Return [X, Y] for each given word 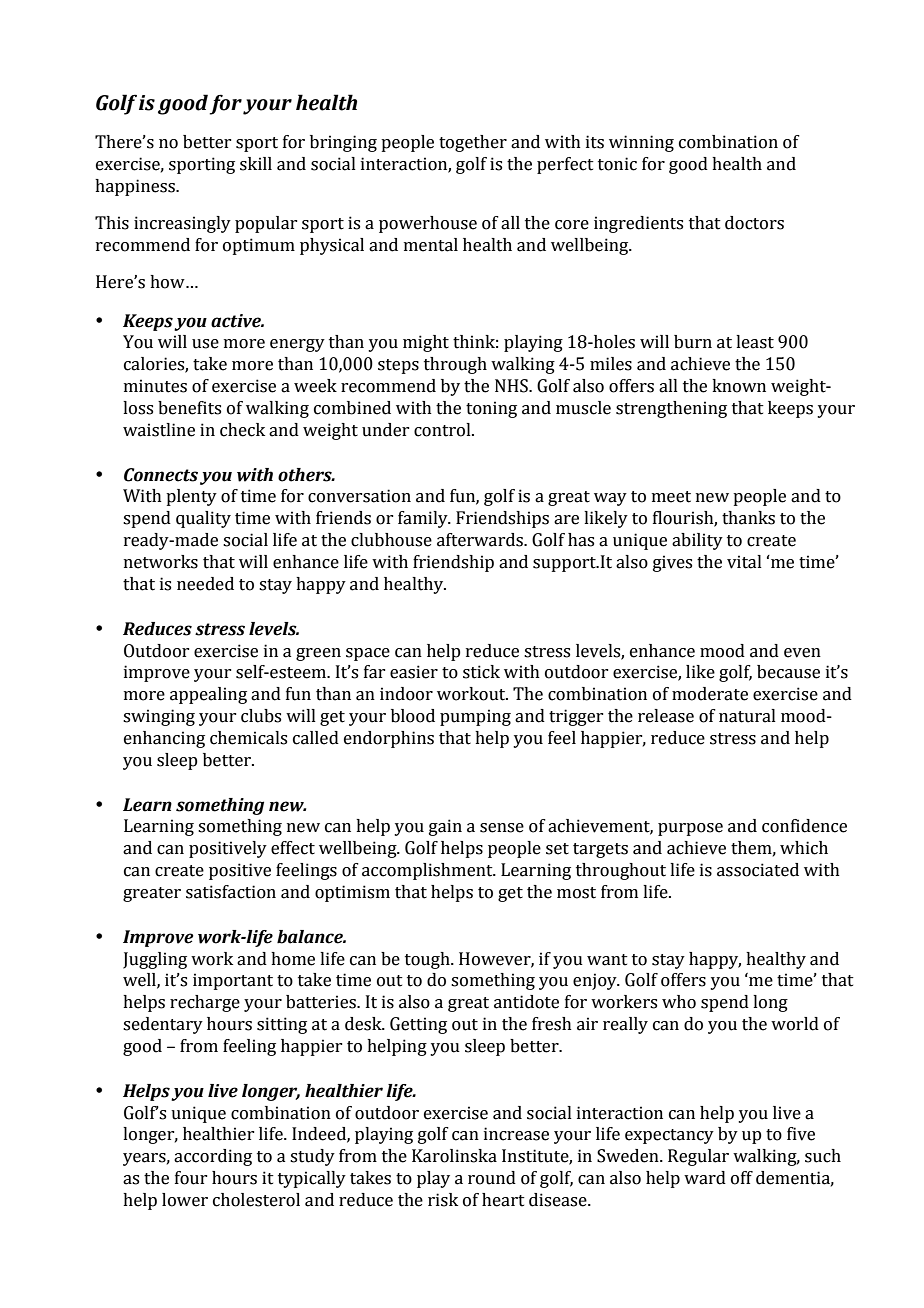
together [473, 143]
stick [481, 672]
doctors [754, 223]
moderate [710, 694]
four [191, 1178]
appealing [208, 695]
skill [256, 164]
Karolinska [454, 1156]
